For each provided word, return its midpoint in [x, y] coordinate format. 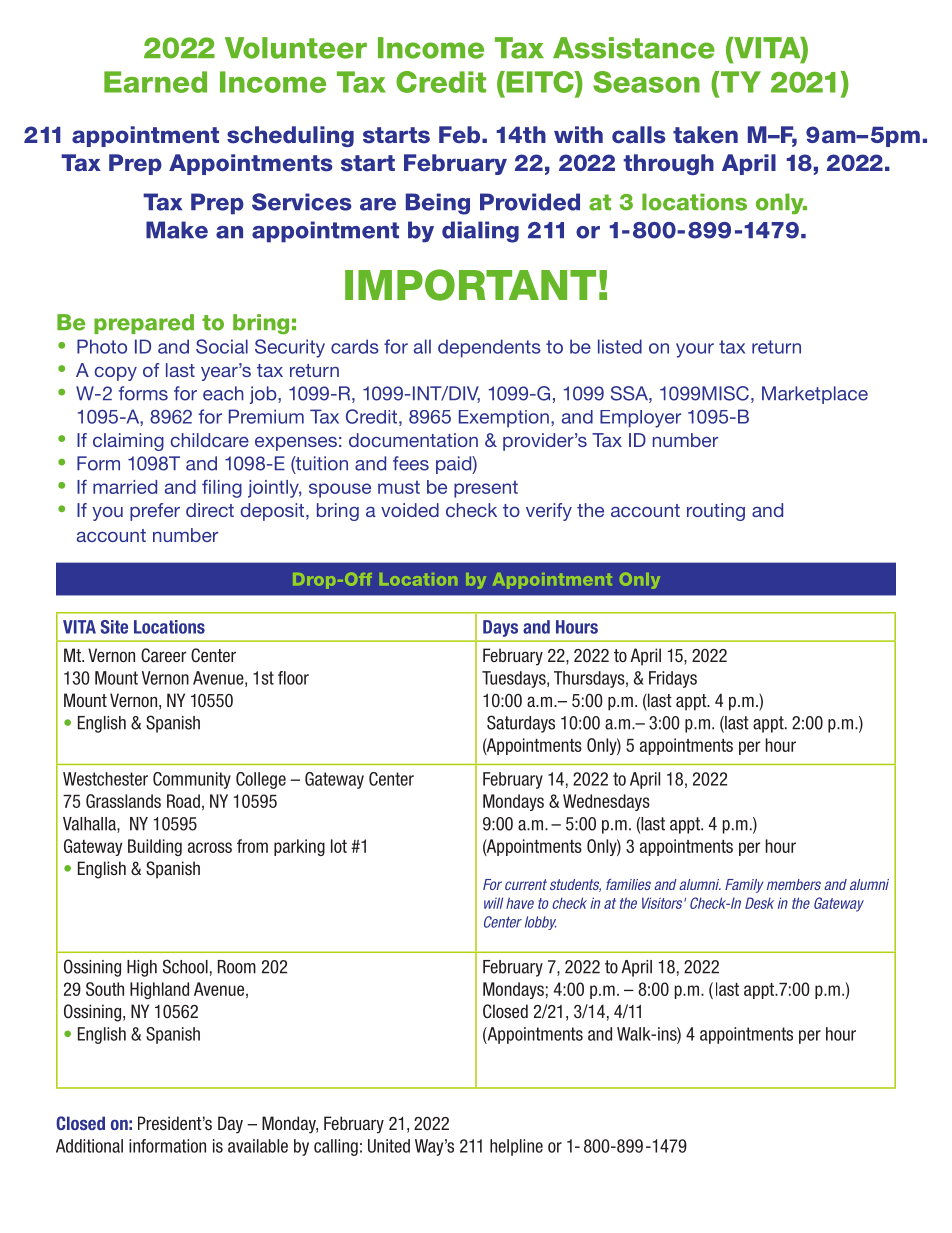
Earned [155, 82]
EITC [540, 82]
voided [410, 510]
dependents [489, 348]
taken [705, 135]
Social [222, 346]
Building [155, 847]
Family [744, 886]
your [695, 350]
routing [716, 512]
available [258, 1146]
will [493, 903]
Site [114, 627]
